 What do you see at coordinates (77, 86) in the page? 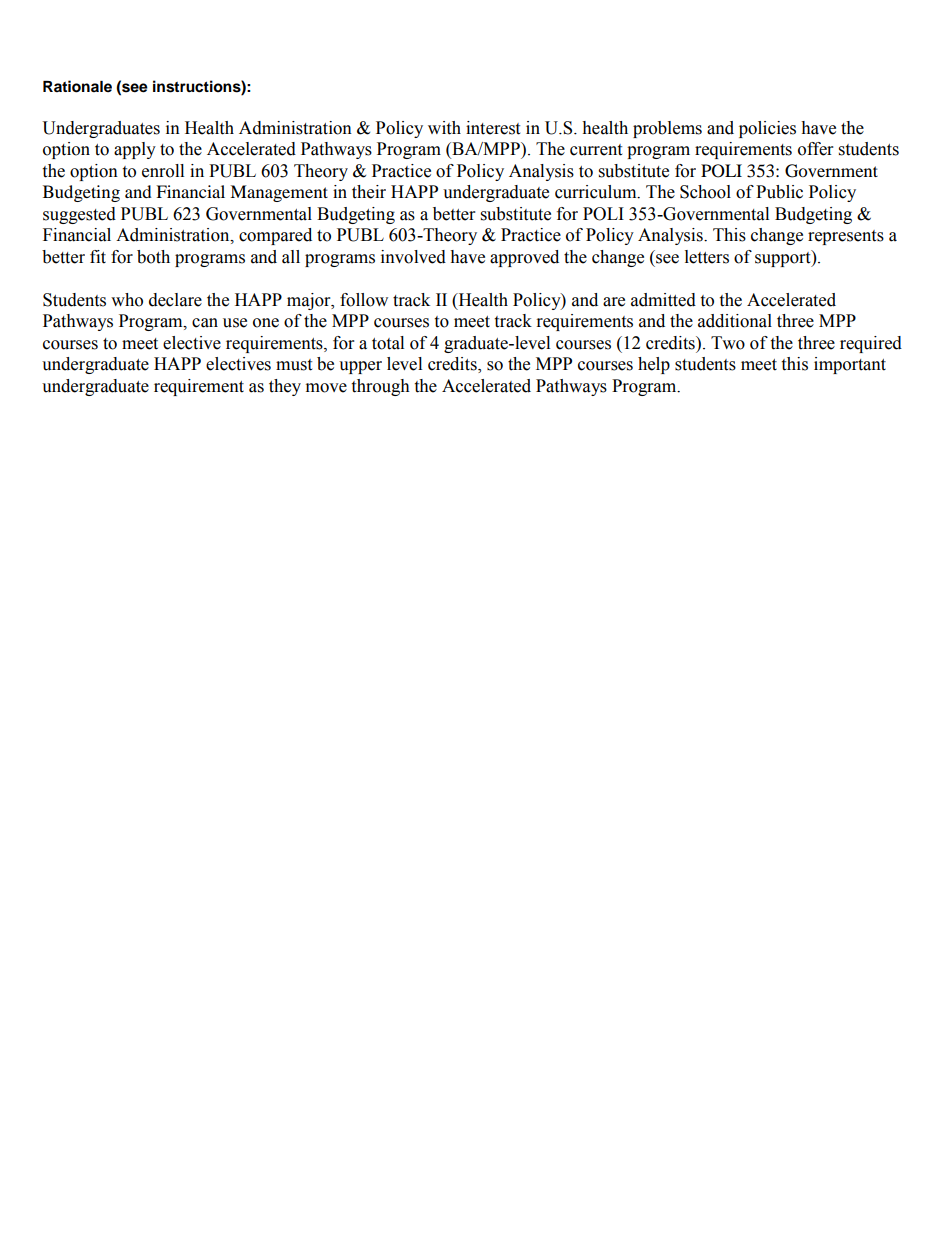
I see `Rationale` at bounding box center [77, 86].
